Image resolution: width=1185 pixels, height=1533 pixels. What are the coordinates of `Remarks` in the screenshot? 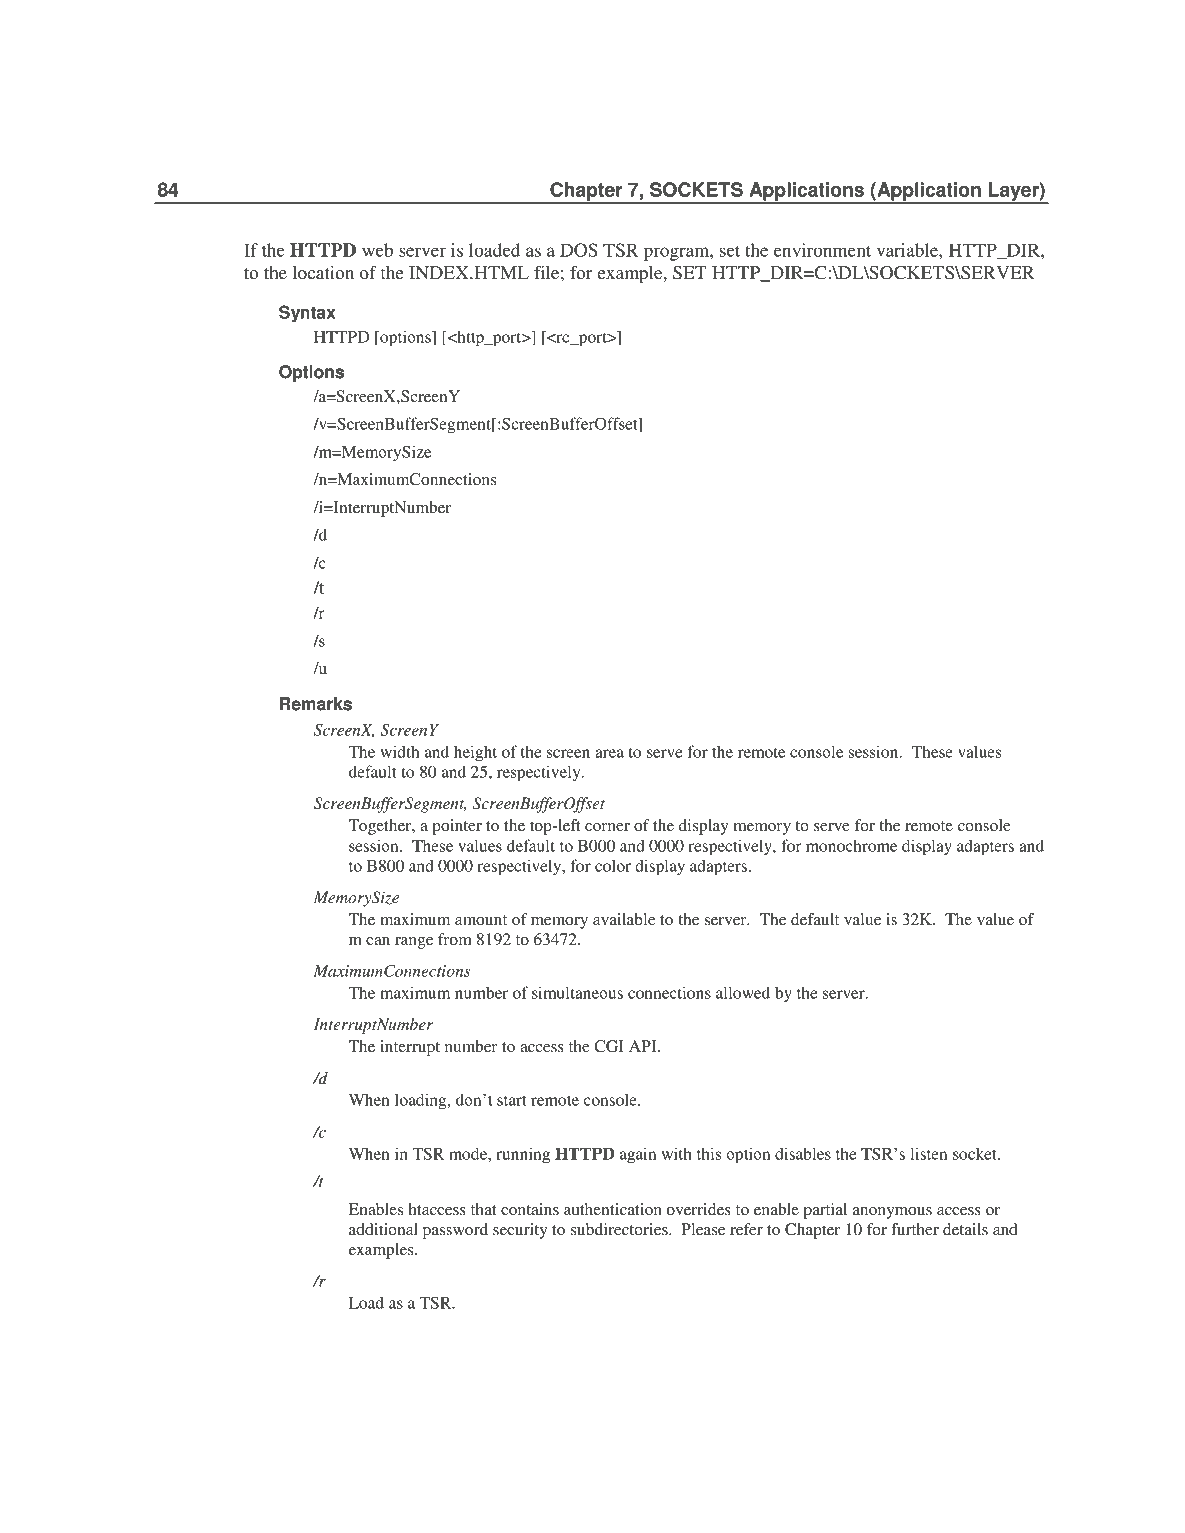 It's located at (316, 704).
